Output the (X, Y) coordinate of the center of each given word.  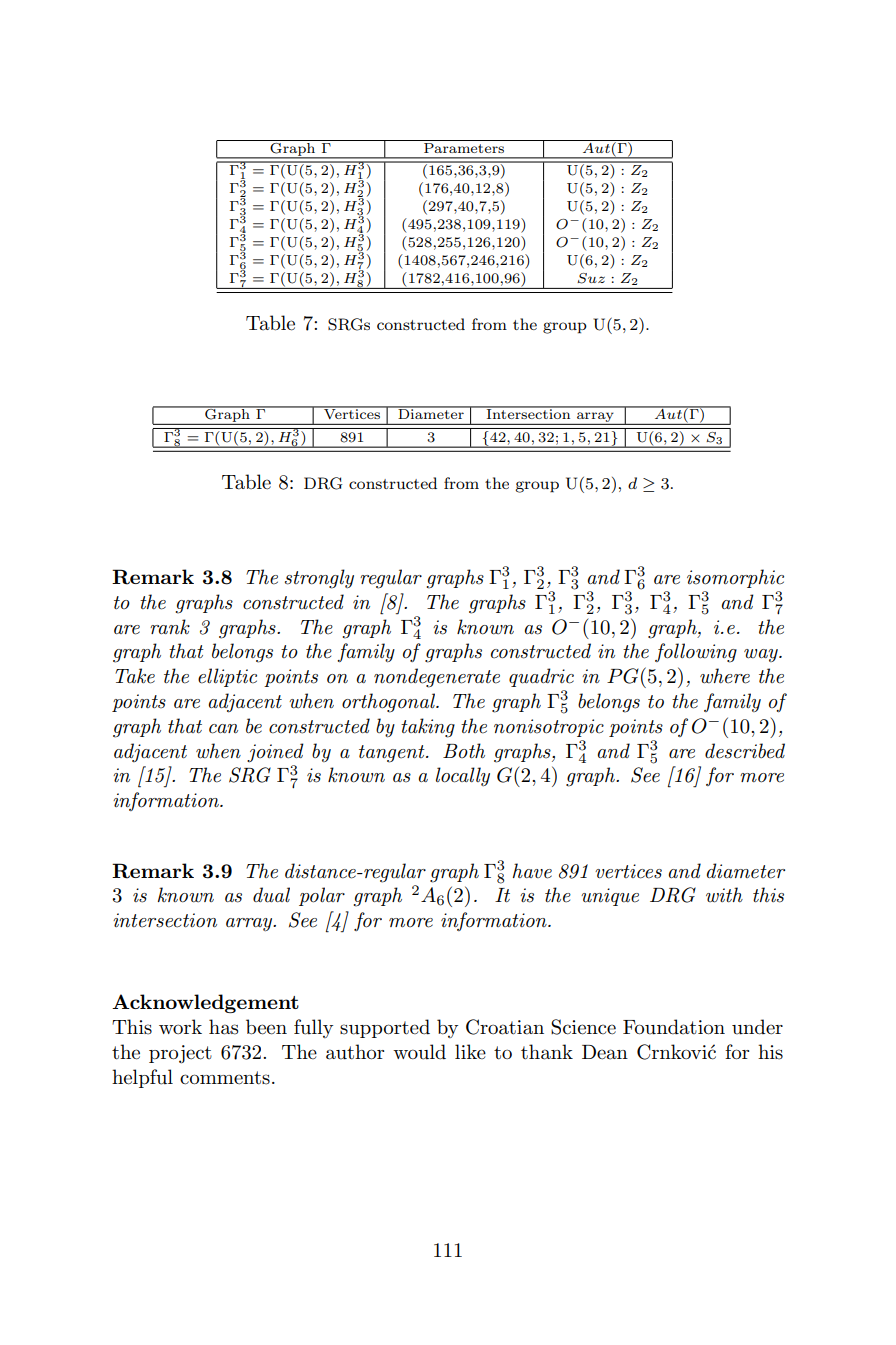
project (180, 1054)
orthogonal (390, 703)
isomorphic (735, 578)
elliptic (227, 677)
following (696, 653)
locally (463, 776)
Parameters (464, 146)
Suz (591, 278)
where (725, 676)
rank (170, 626)
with (724, 895)
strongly (319, 579)
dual (271, 895)
